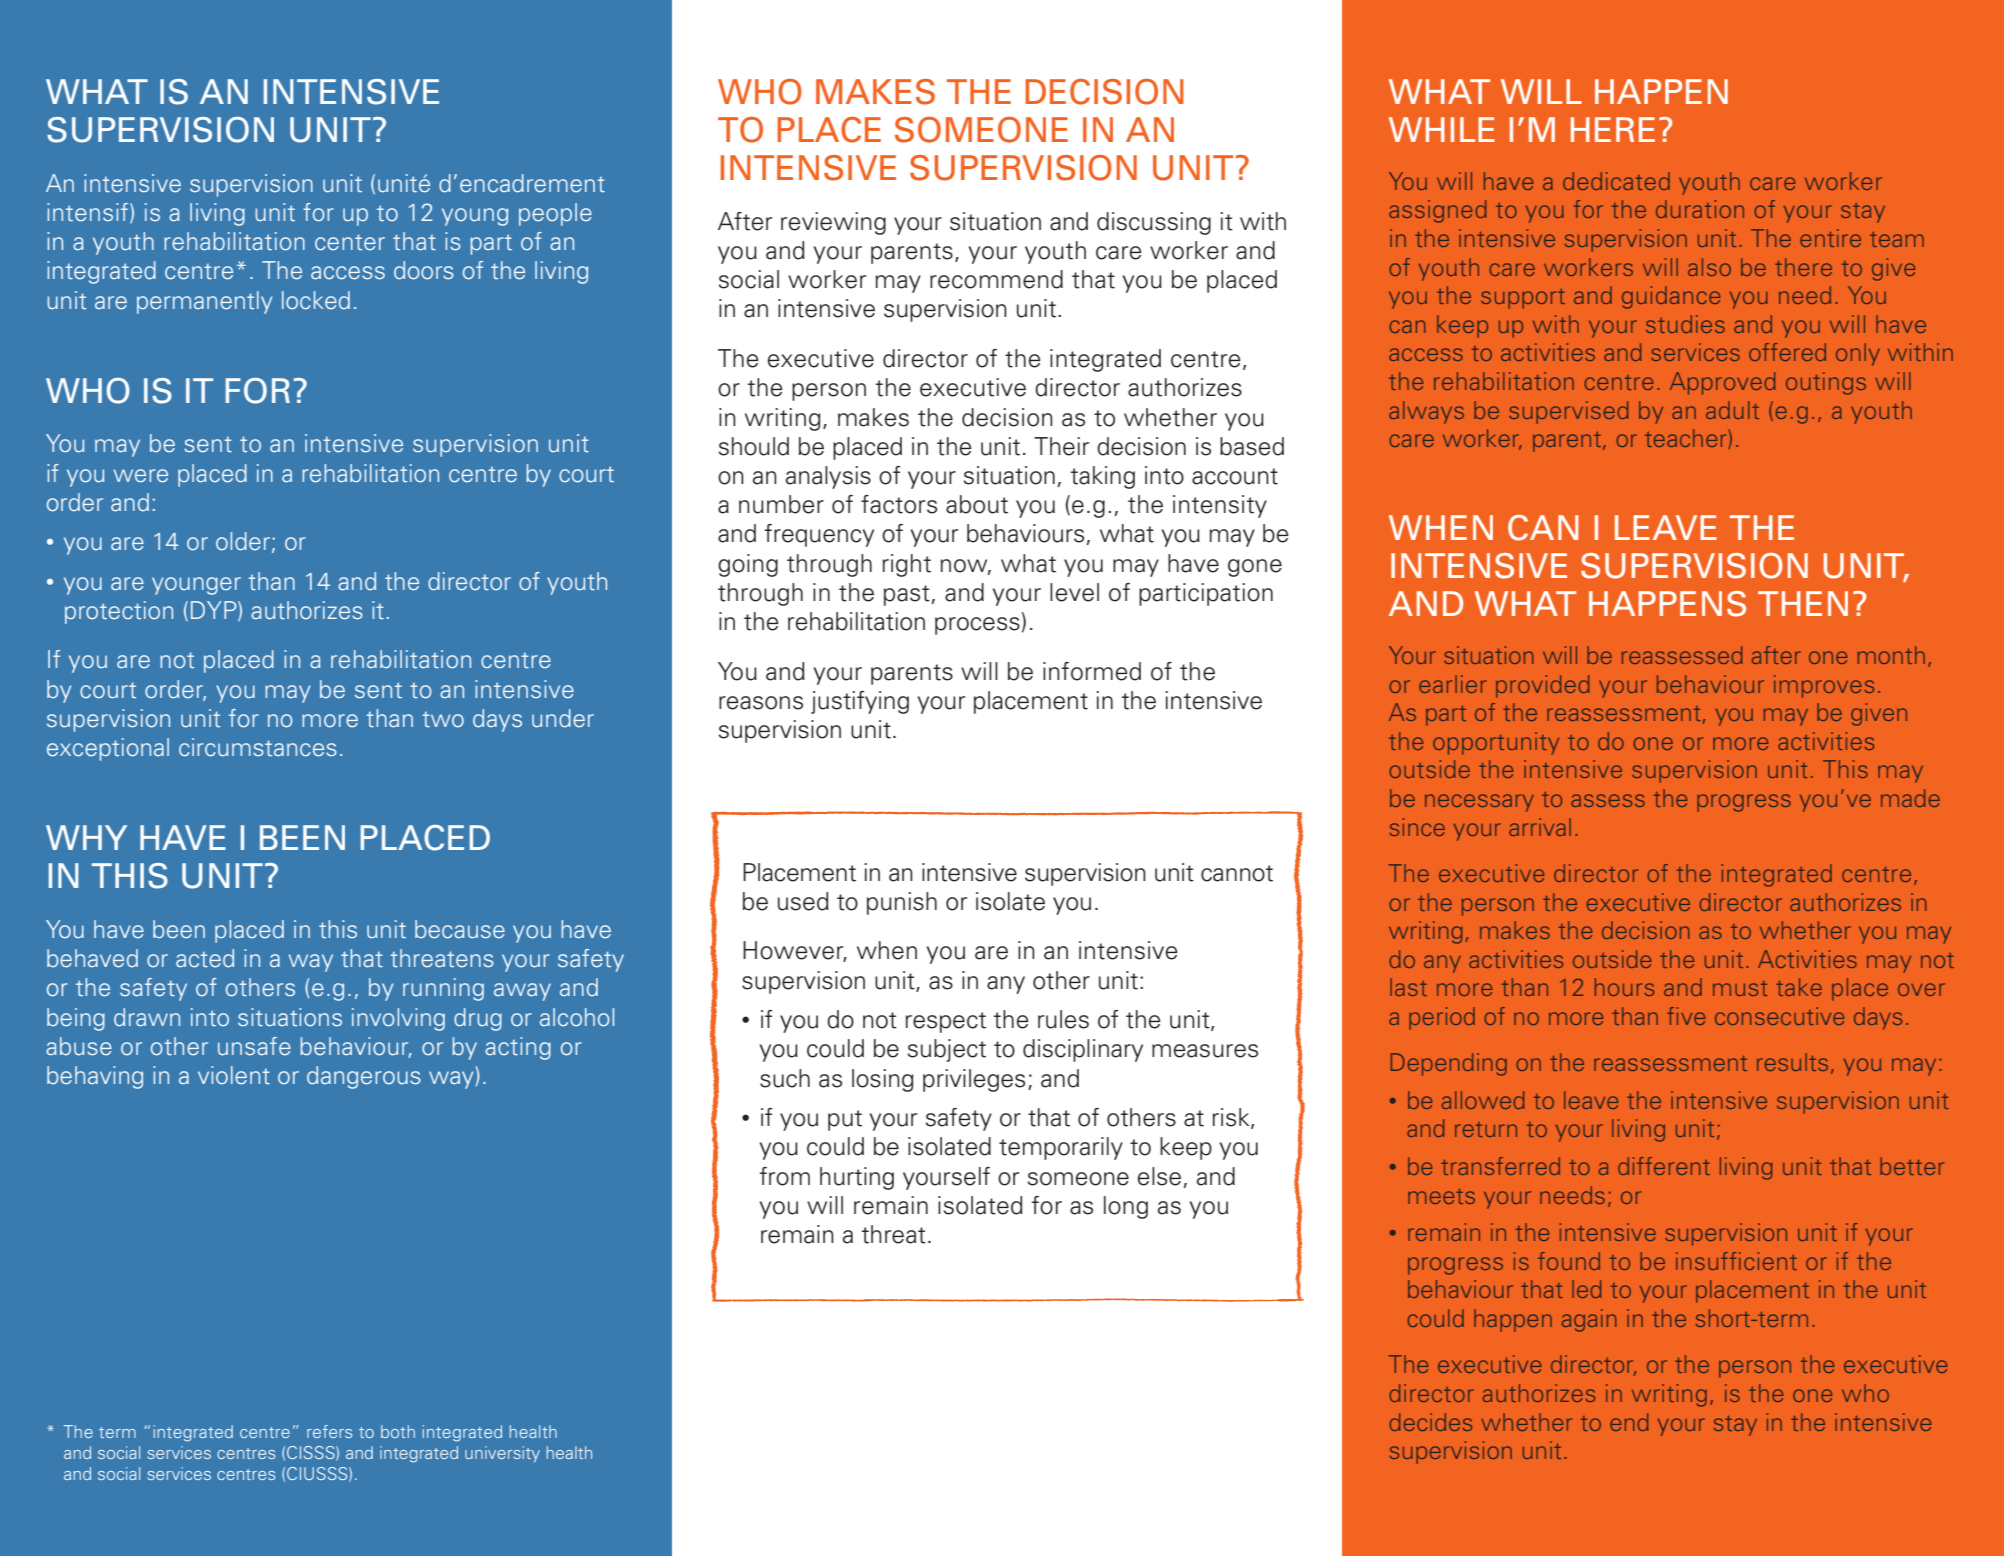 This image has height=1556, width=2004. Describe the element at coordinates (1792, 1062) in the image. I see `results` at that location.
